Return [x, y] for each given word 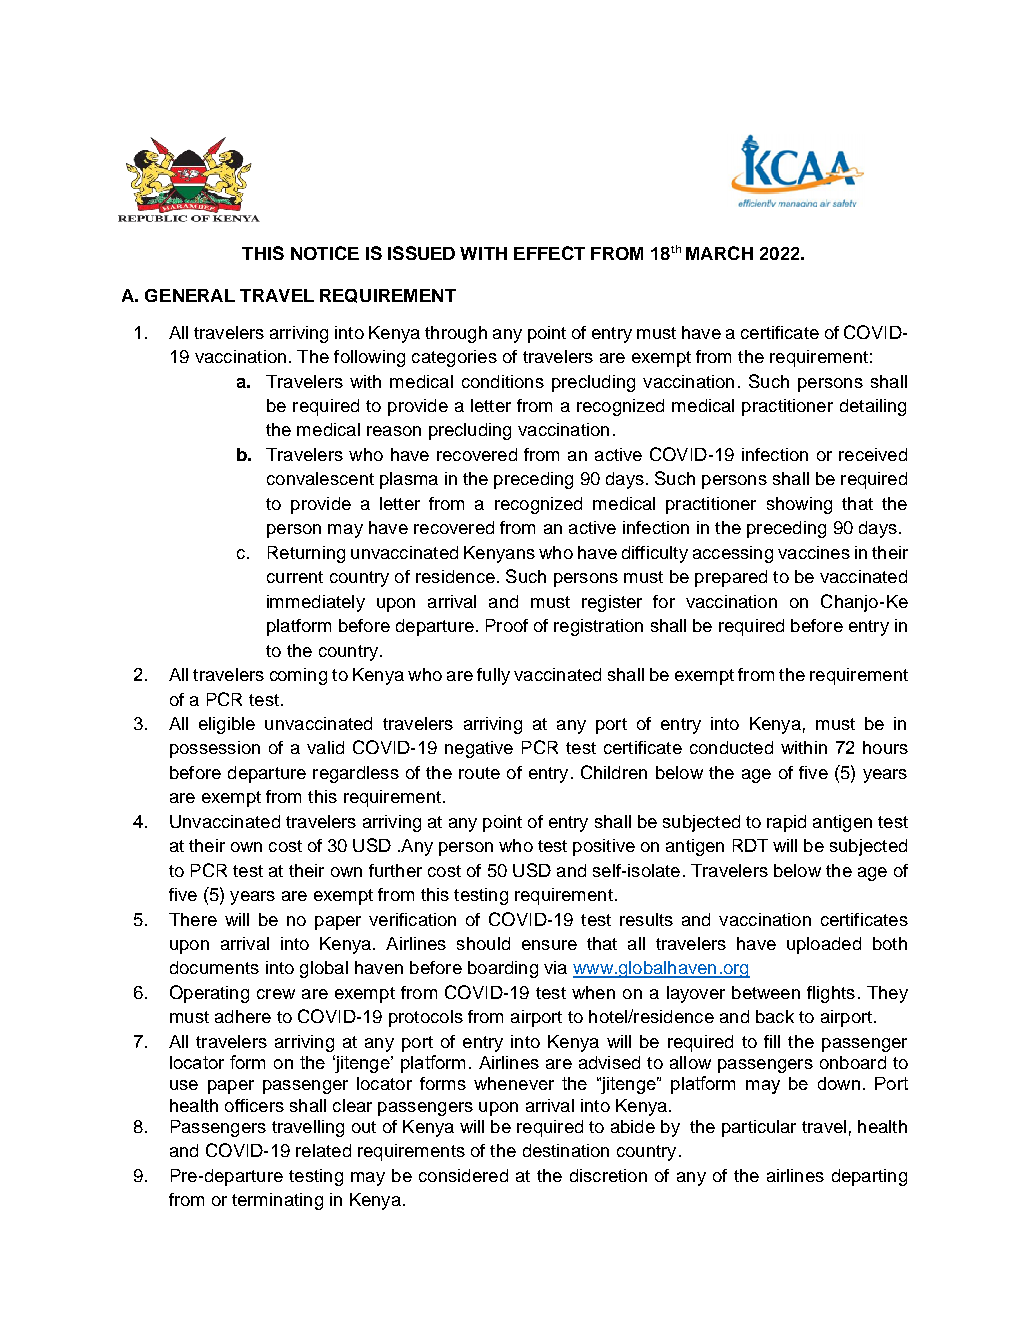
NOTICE [325, 253]
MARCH [719, 253]
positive [604, 847]
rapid [786, 823]
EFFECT [549, 253]
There [193, 919]
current [295, 577]
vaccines [814, 552]
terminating [277, 1201]
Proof [507, 625]
